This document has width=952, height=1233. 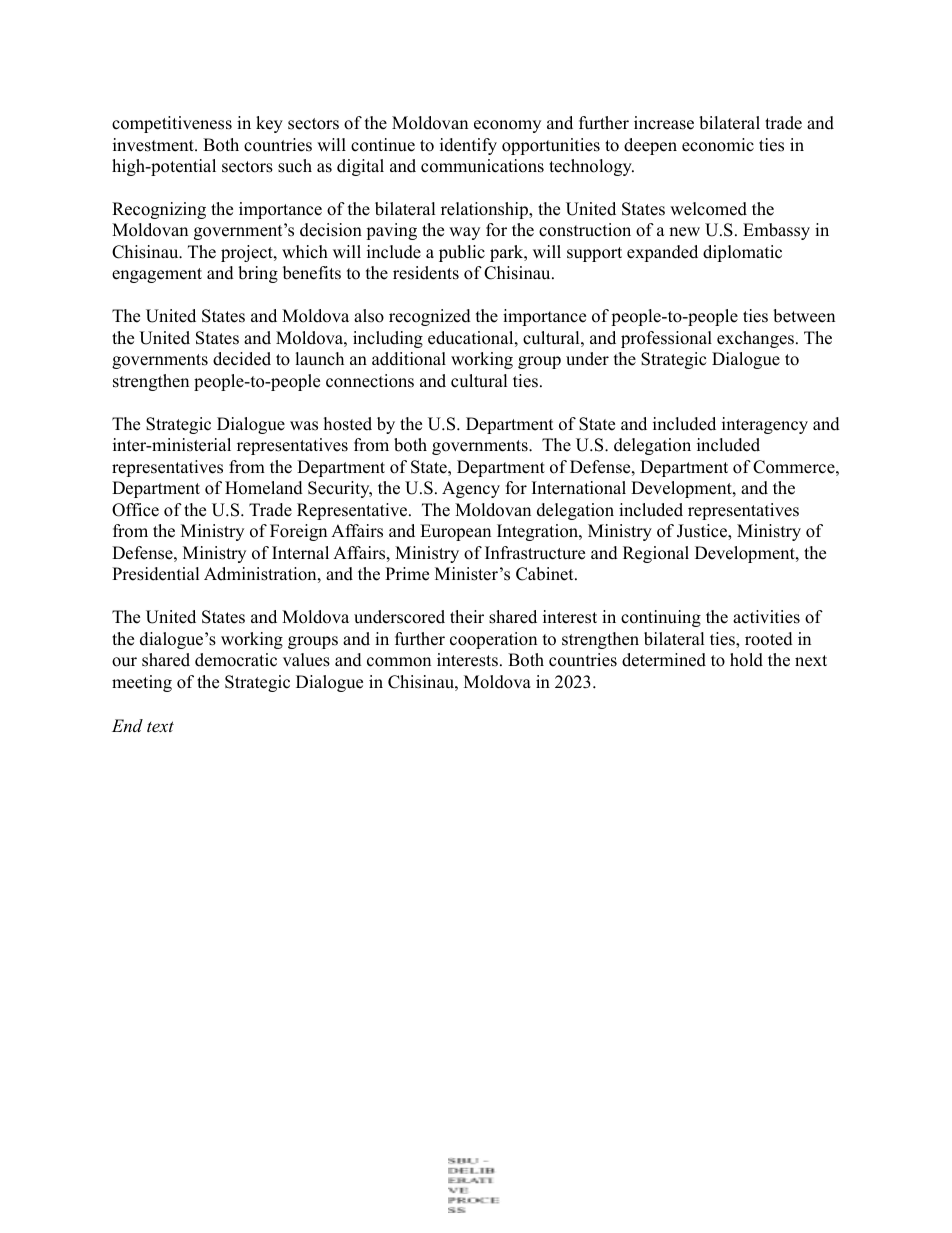 What do you see at coordinates (746, 660) in the document?
I see `hold` at bounding box center [746, 660].
